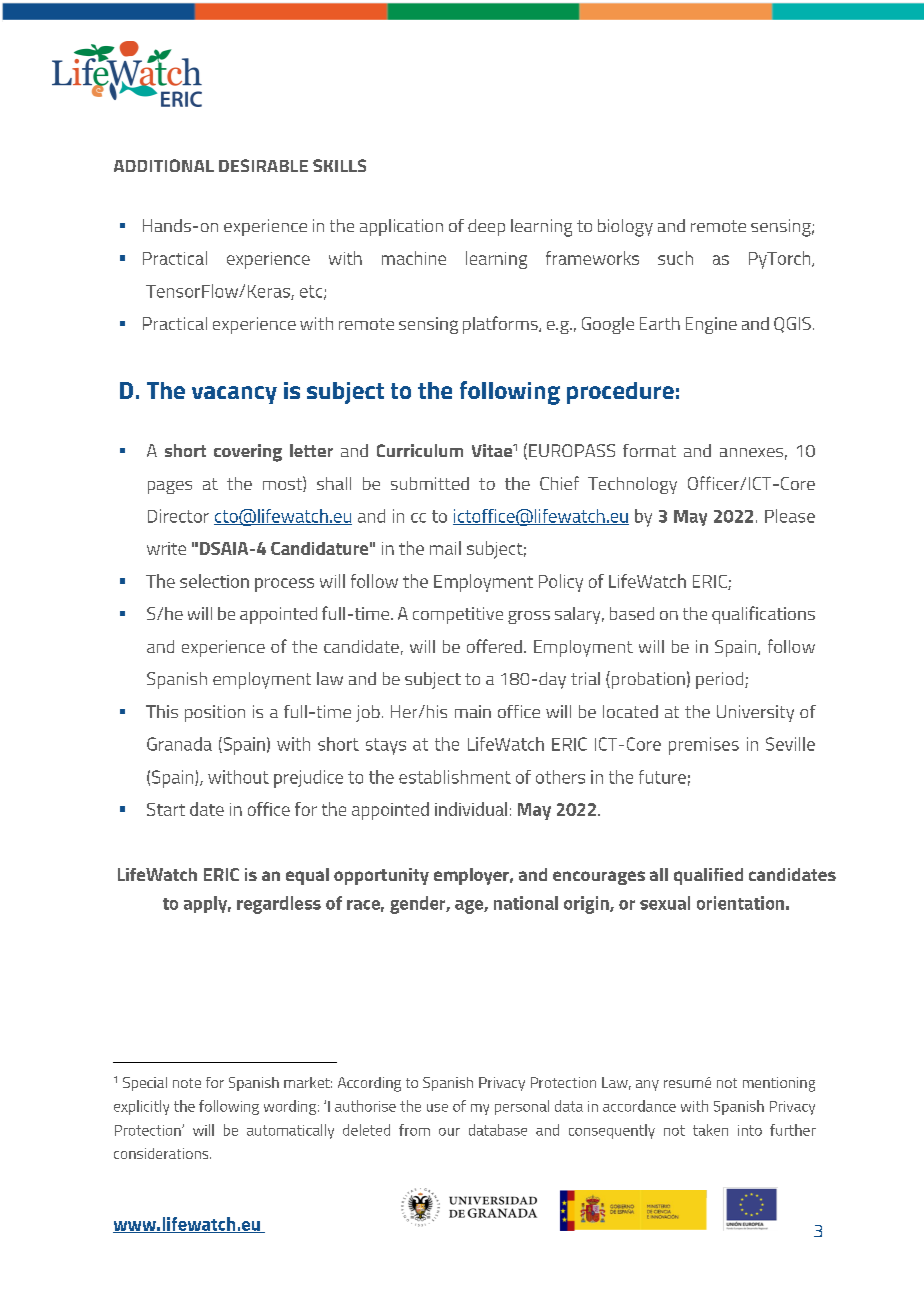 The height and width of the screenshot is (1308, 924). Describe the element at coordinates (187, 1083) in the screenshot. I see `note` at that location.
